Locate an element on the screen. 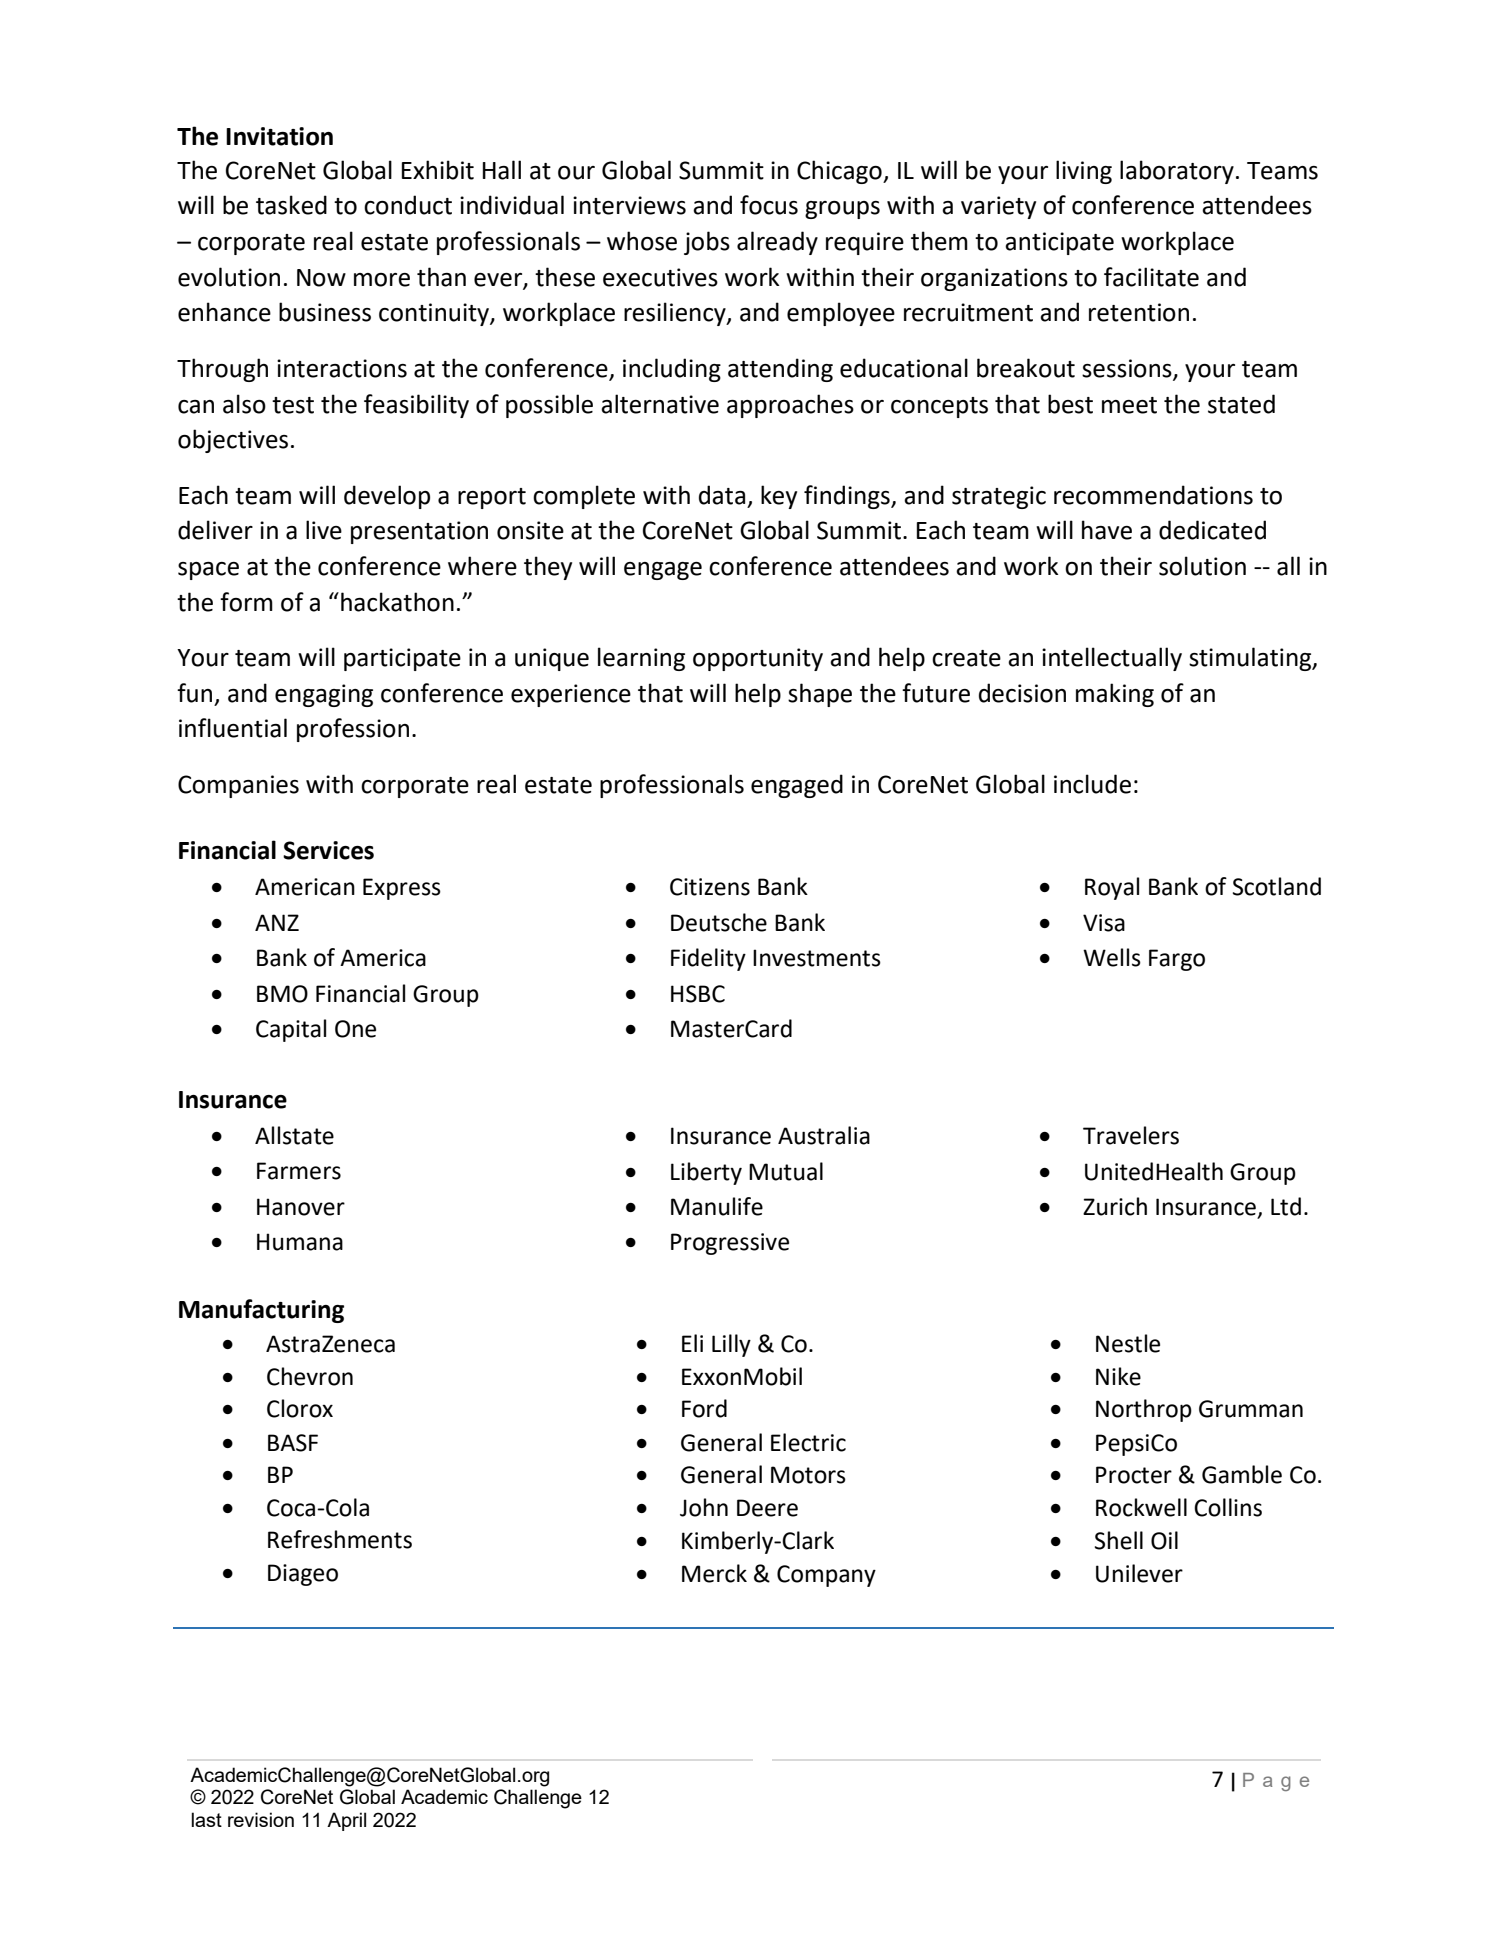  focus is located at coordinates (769, 205).
